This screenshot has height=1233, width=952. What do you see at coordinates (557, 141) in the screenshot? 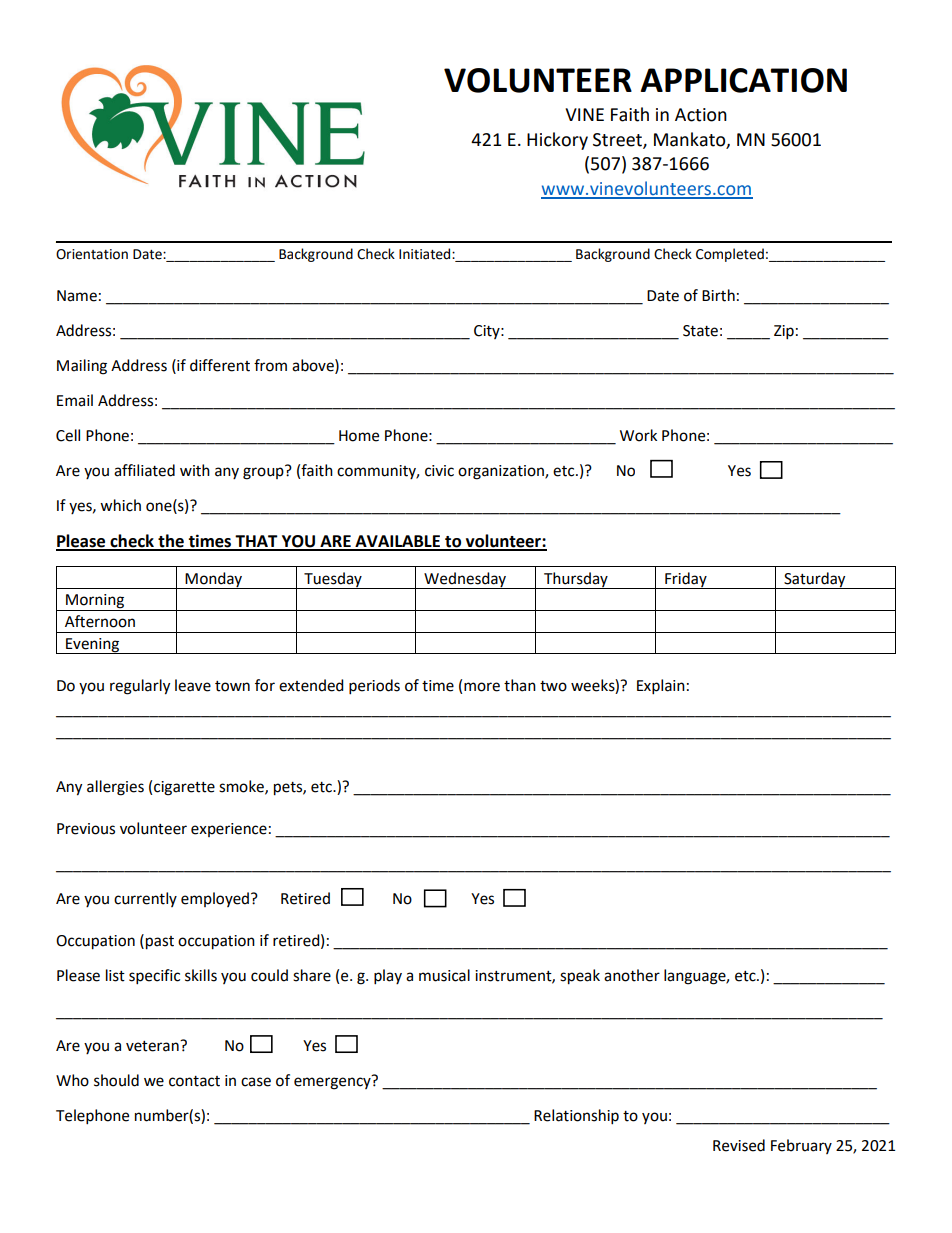
I see `Hickory` at bounding box center [557, 141].
